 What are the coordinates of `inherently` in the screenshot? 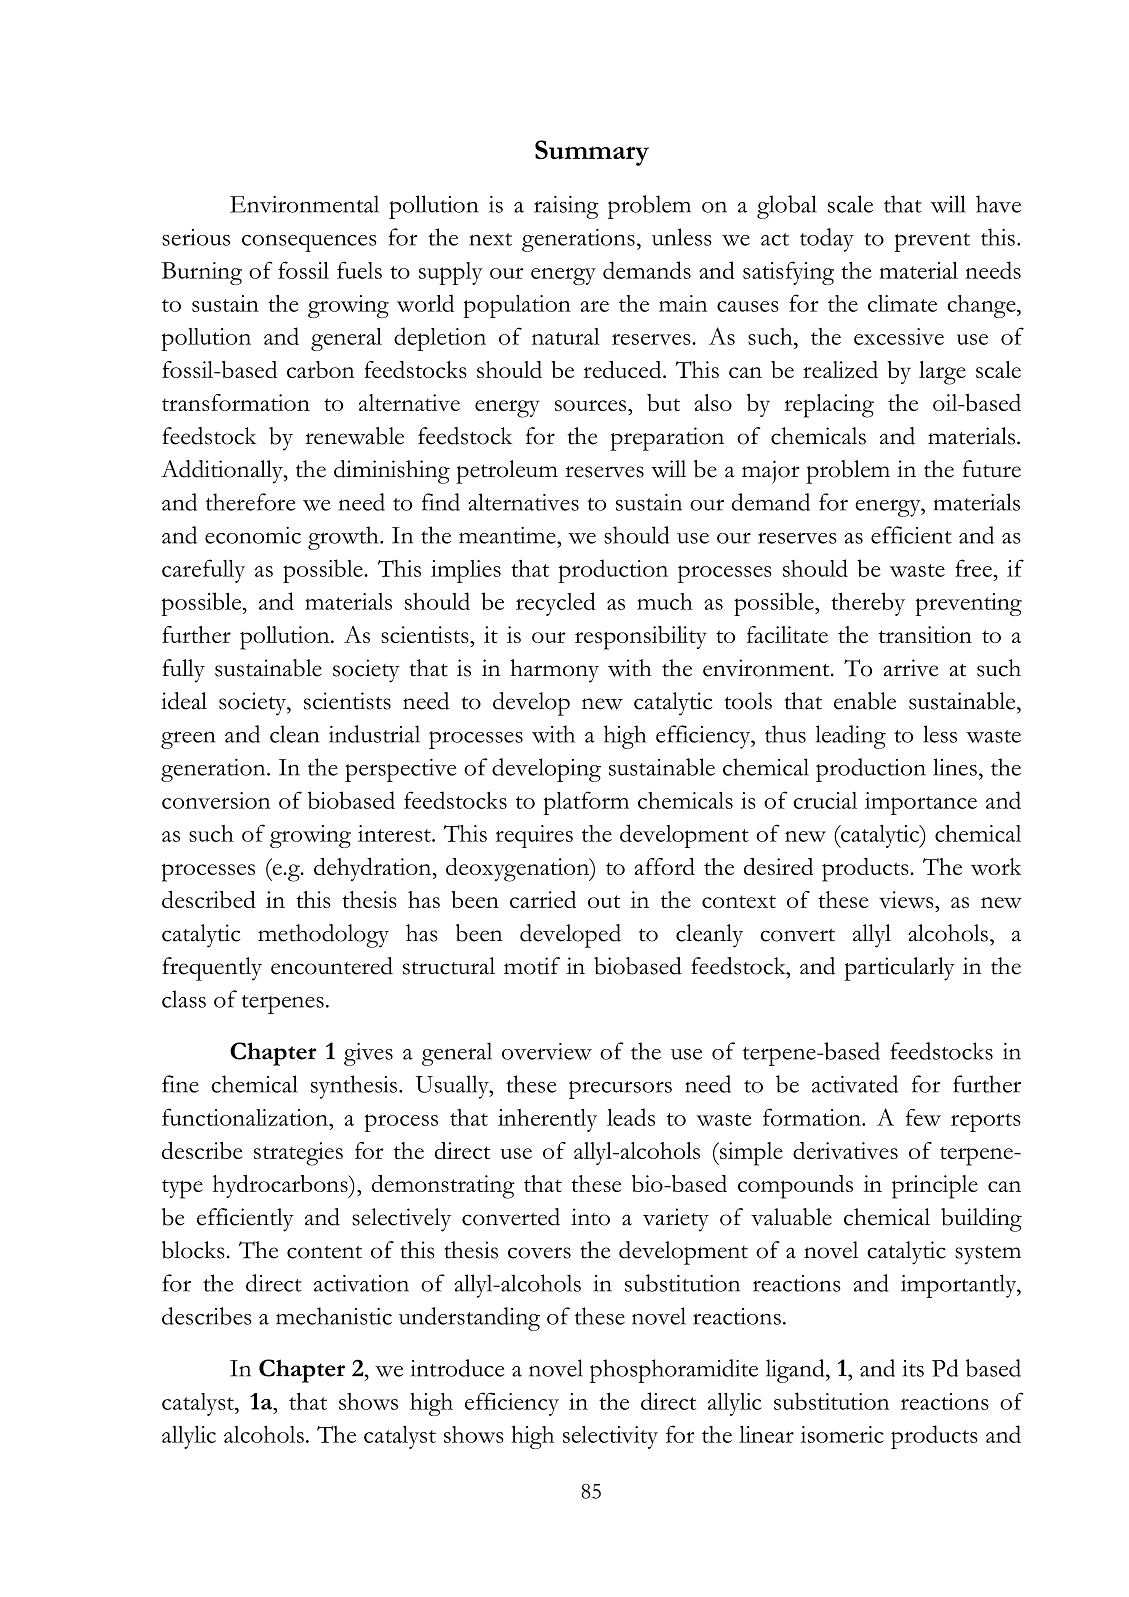 It's located at (547, 1120).
